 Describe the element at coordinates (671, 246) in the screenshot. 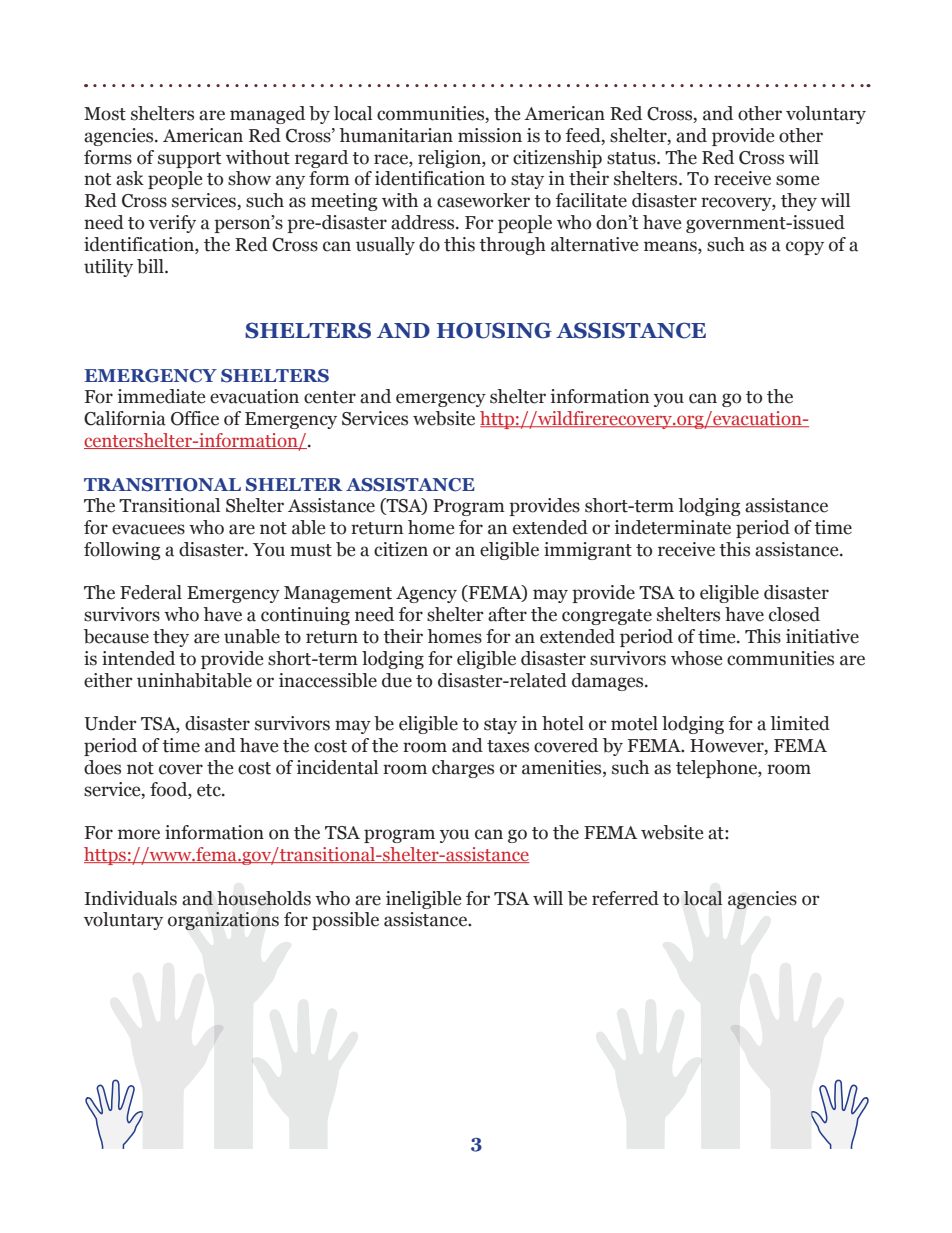

I see `means` at that location.
